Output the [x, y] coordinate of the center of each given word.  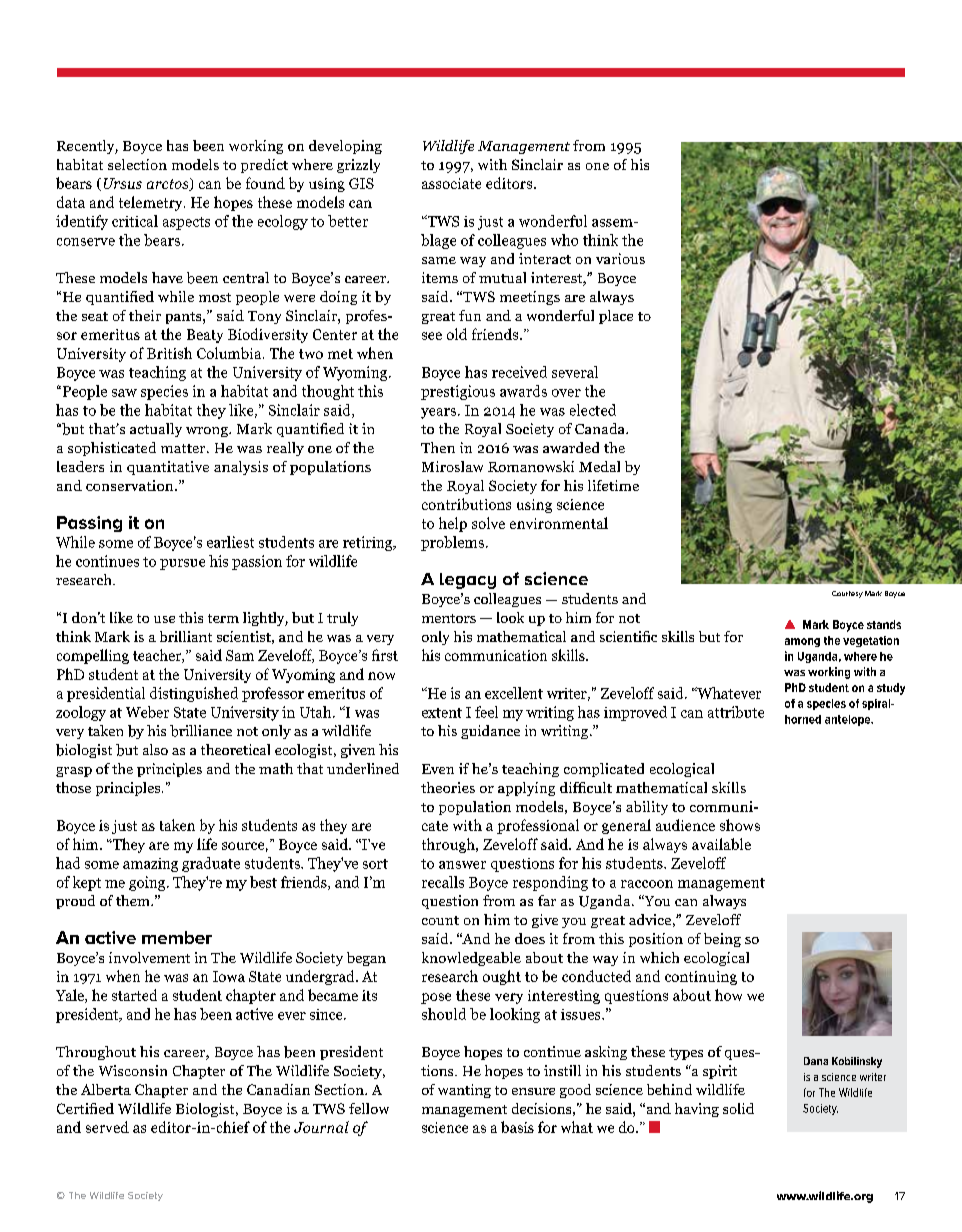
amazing [150, 865]
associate [451, 183]
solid [738, 1108]
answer [462, 865]
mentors [449, 618]
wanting [464, 1091]
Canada [601, 428]
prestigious [458, 392]
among [802, 642]
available [721, 844]
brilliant [186, 636]
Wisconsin [133, 1070]
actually [156, 430]
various [620, 258]
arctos [169, 184]
